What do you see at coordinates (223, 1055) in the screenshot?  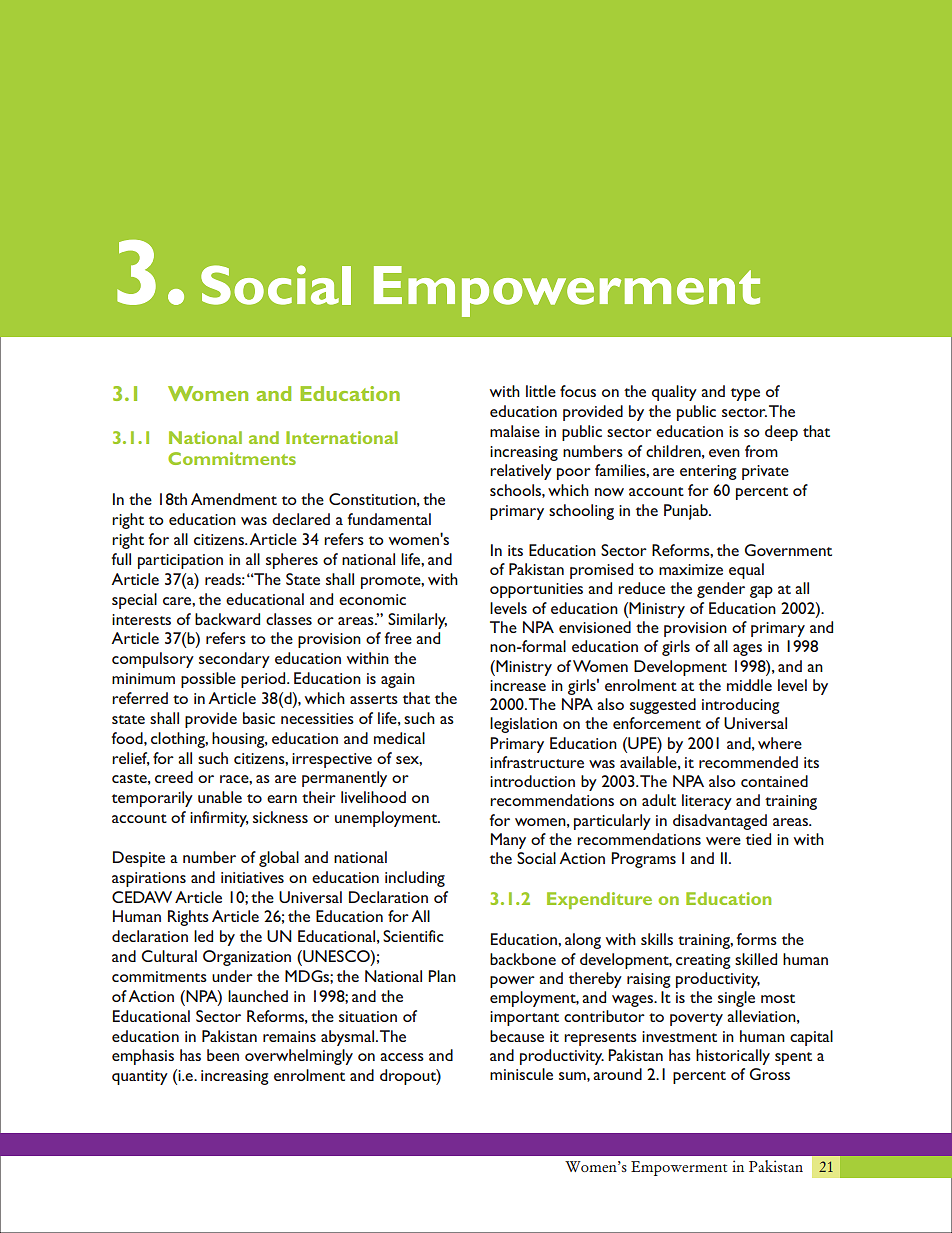 I see `been` at bounding box center [223, 1055].
